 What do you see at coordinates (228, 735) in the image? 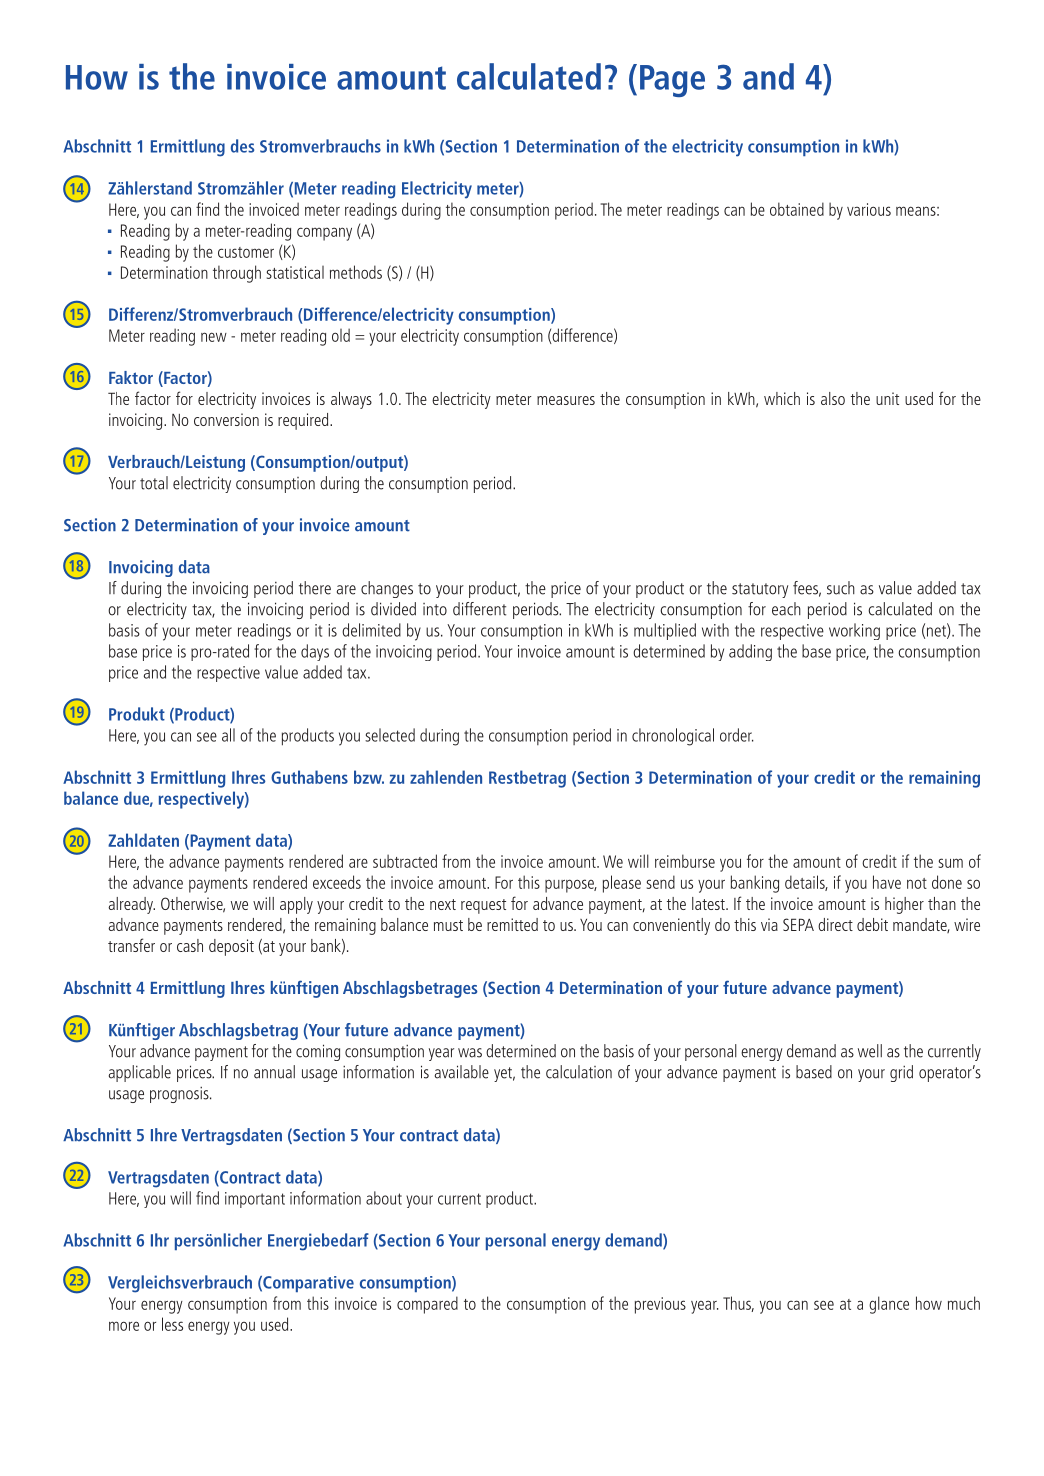
I see `all` at bounding box center [228, 735].
